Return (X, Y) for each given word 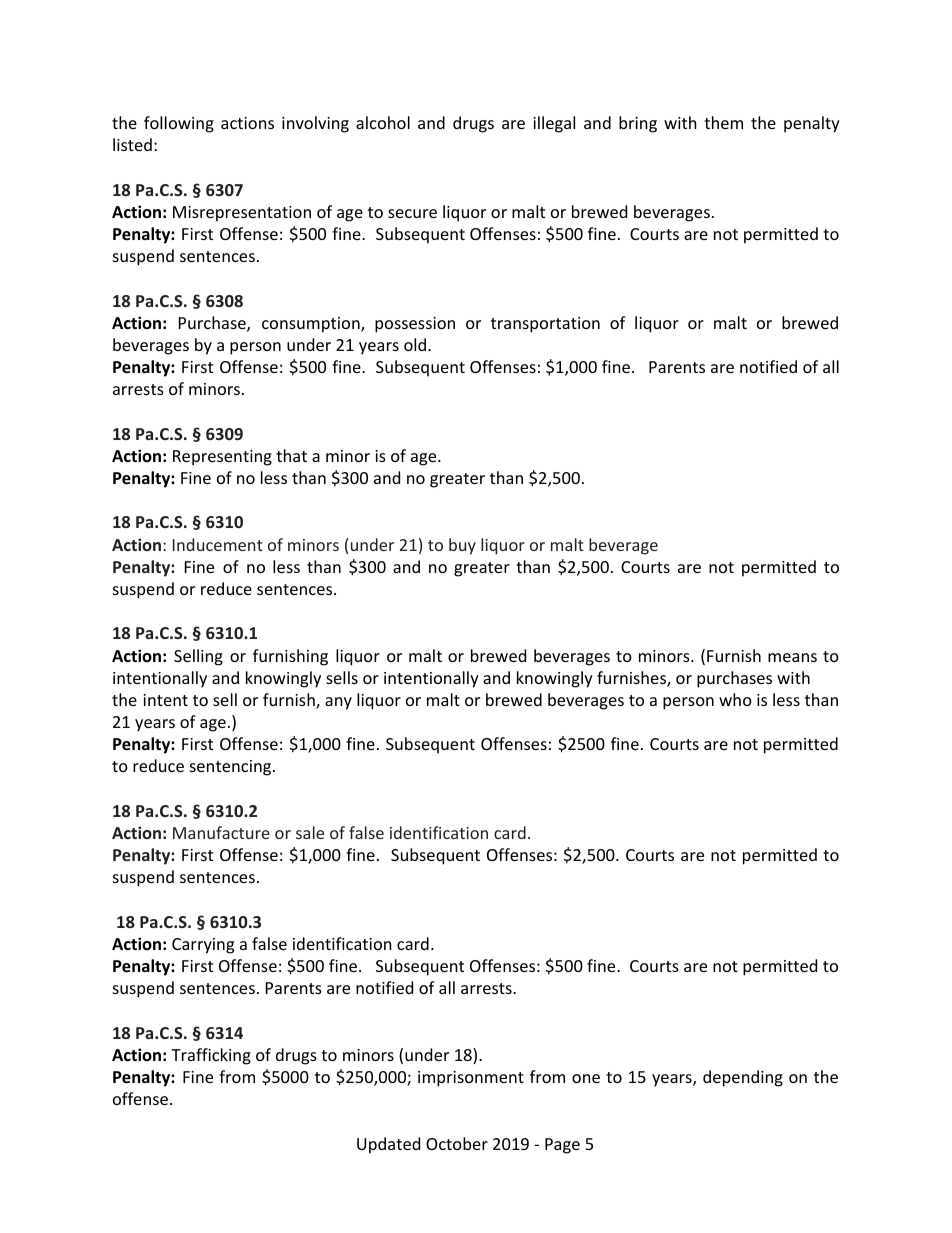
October (457, 1143)
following (179, 124)
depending (743, 1078)
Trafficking (211, 1056)
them (723, 122)
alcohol (383, 122)
